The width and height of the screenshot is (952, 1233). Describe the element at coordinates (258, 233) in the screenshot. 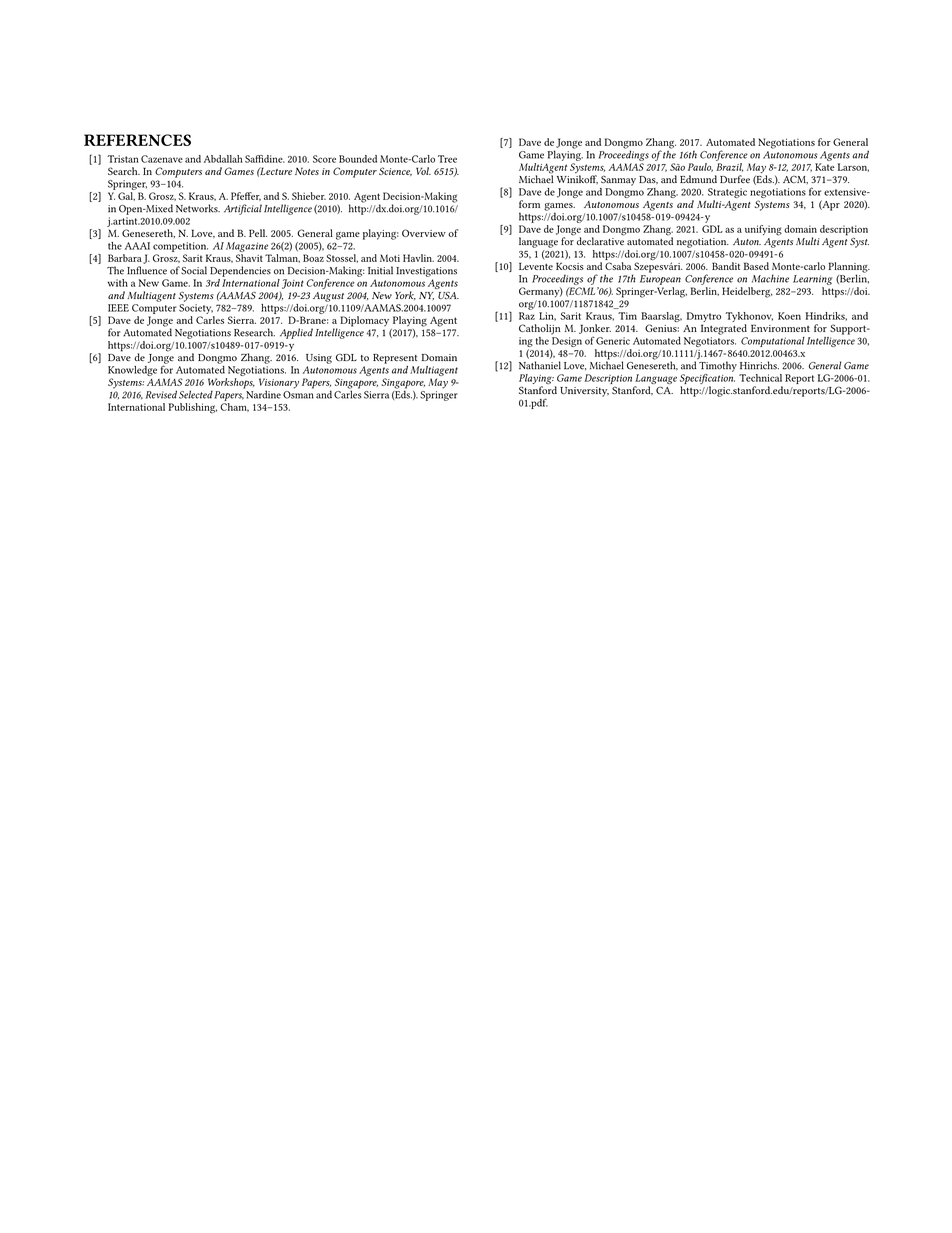

I see `Pell` at that location.
